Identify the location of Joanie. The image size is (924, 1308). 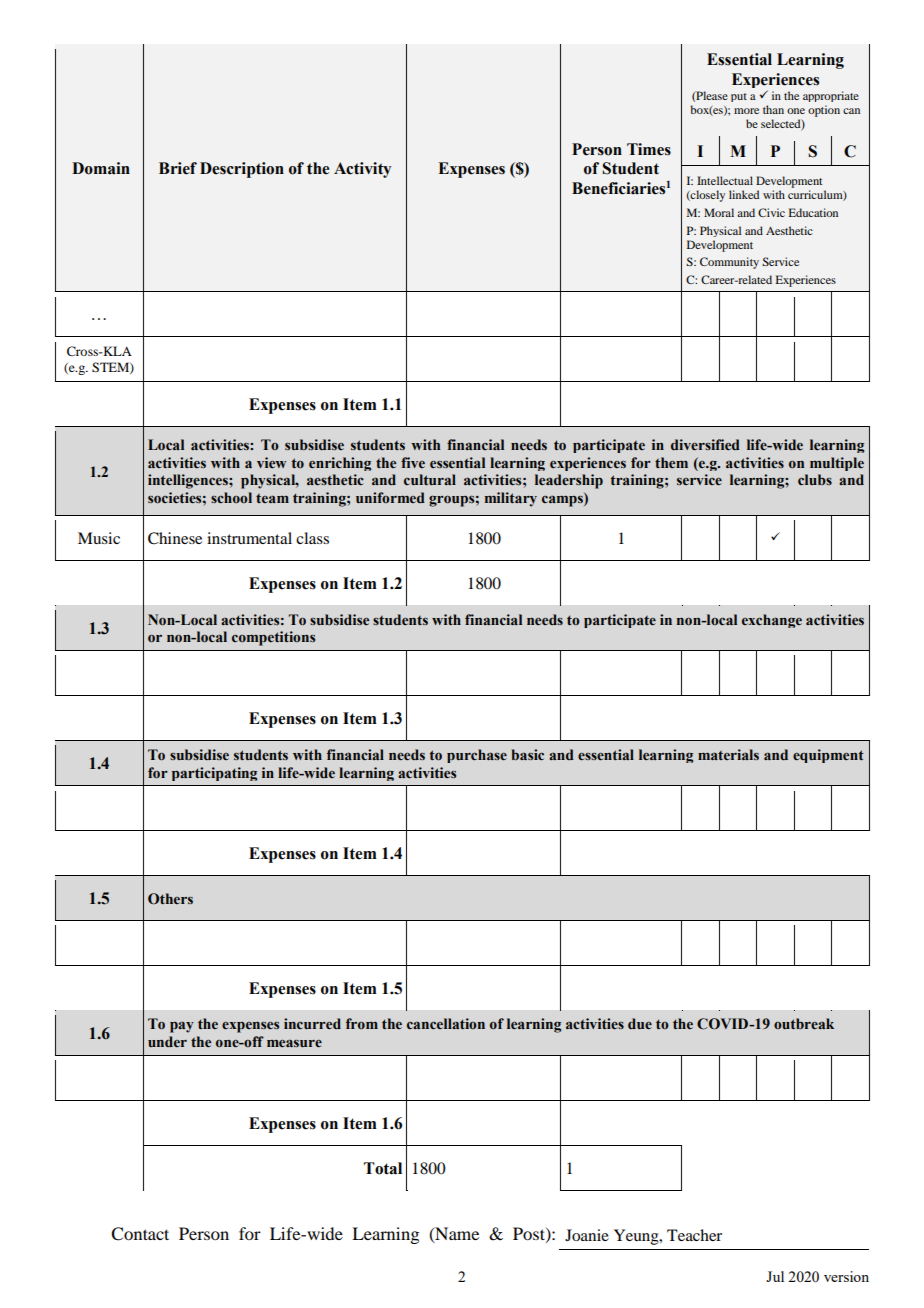
(587, 1235).
